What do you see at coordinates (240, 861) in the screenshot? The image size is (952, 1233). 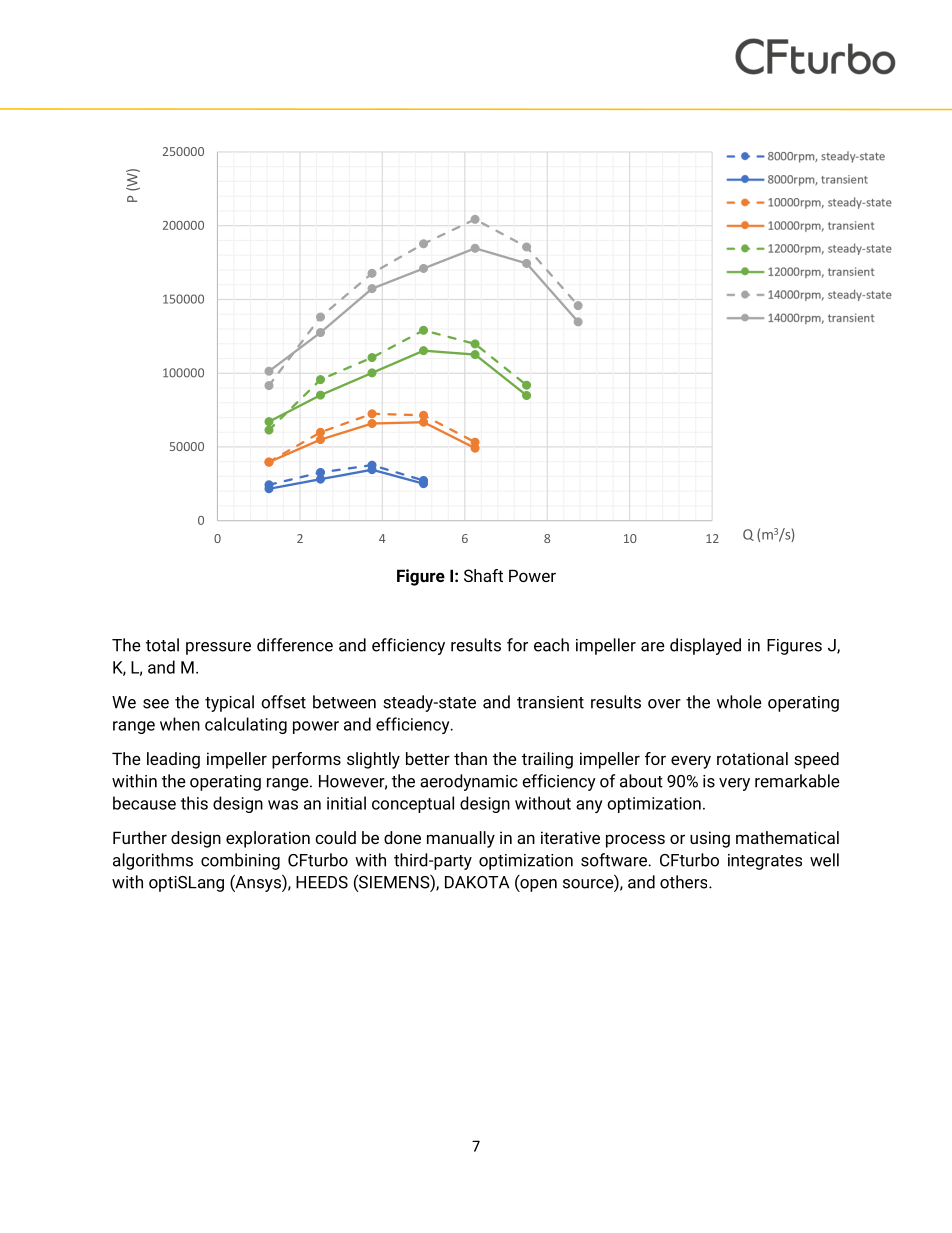 I see `combining` at bounding box center [240, 861].
